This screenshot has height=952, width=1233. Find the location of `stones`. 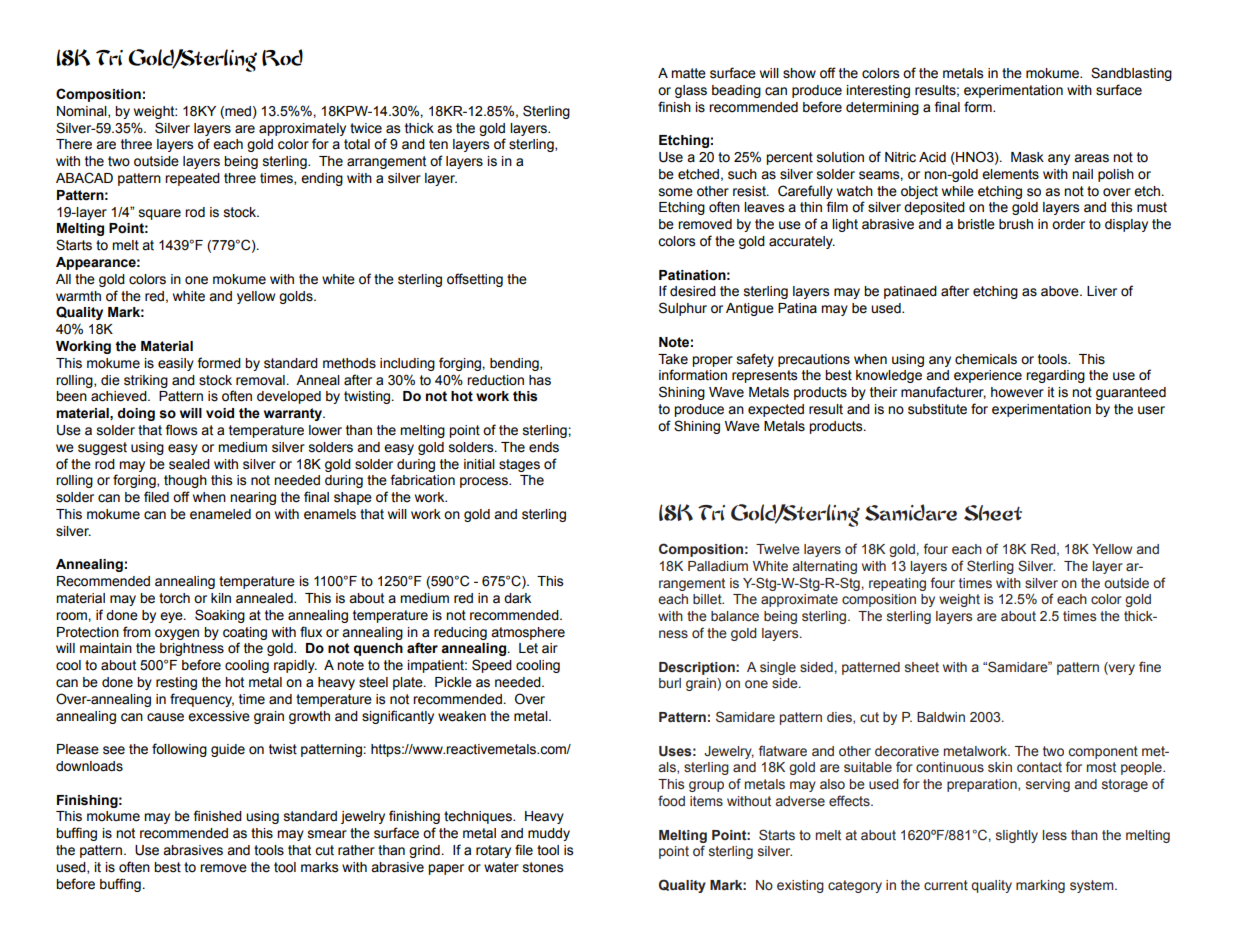

stones is located at coordinates (543, 867).
